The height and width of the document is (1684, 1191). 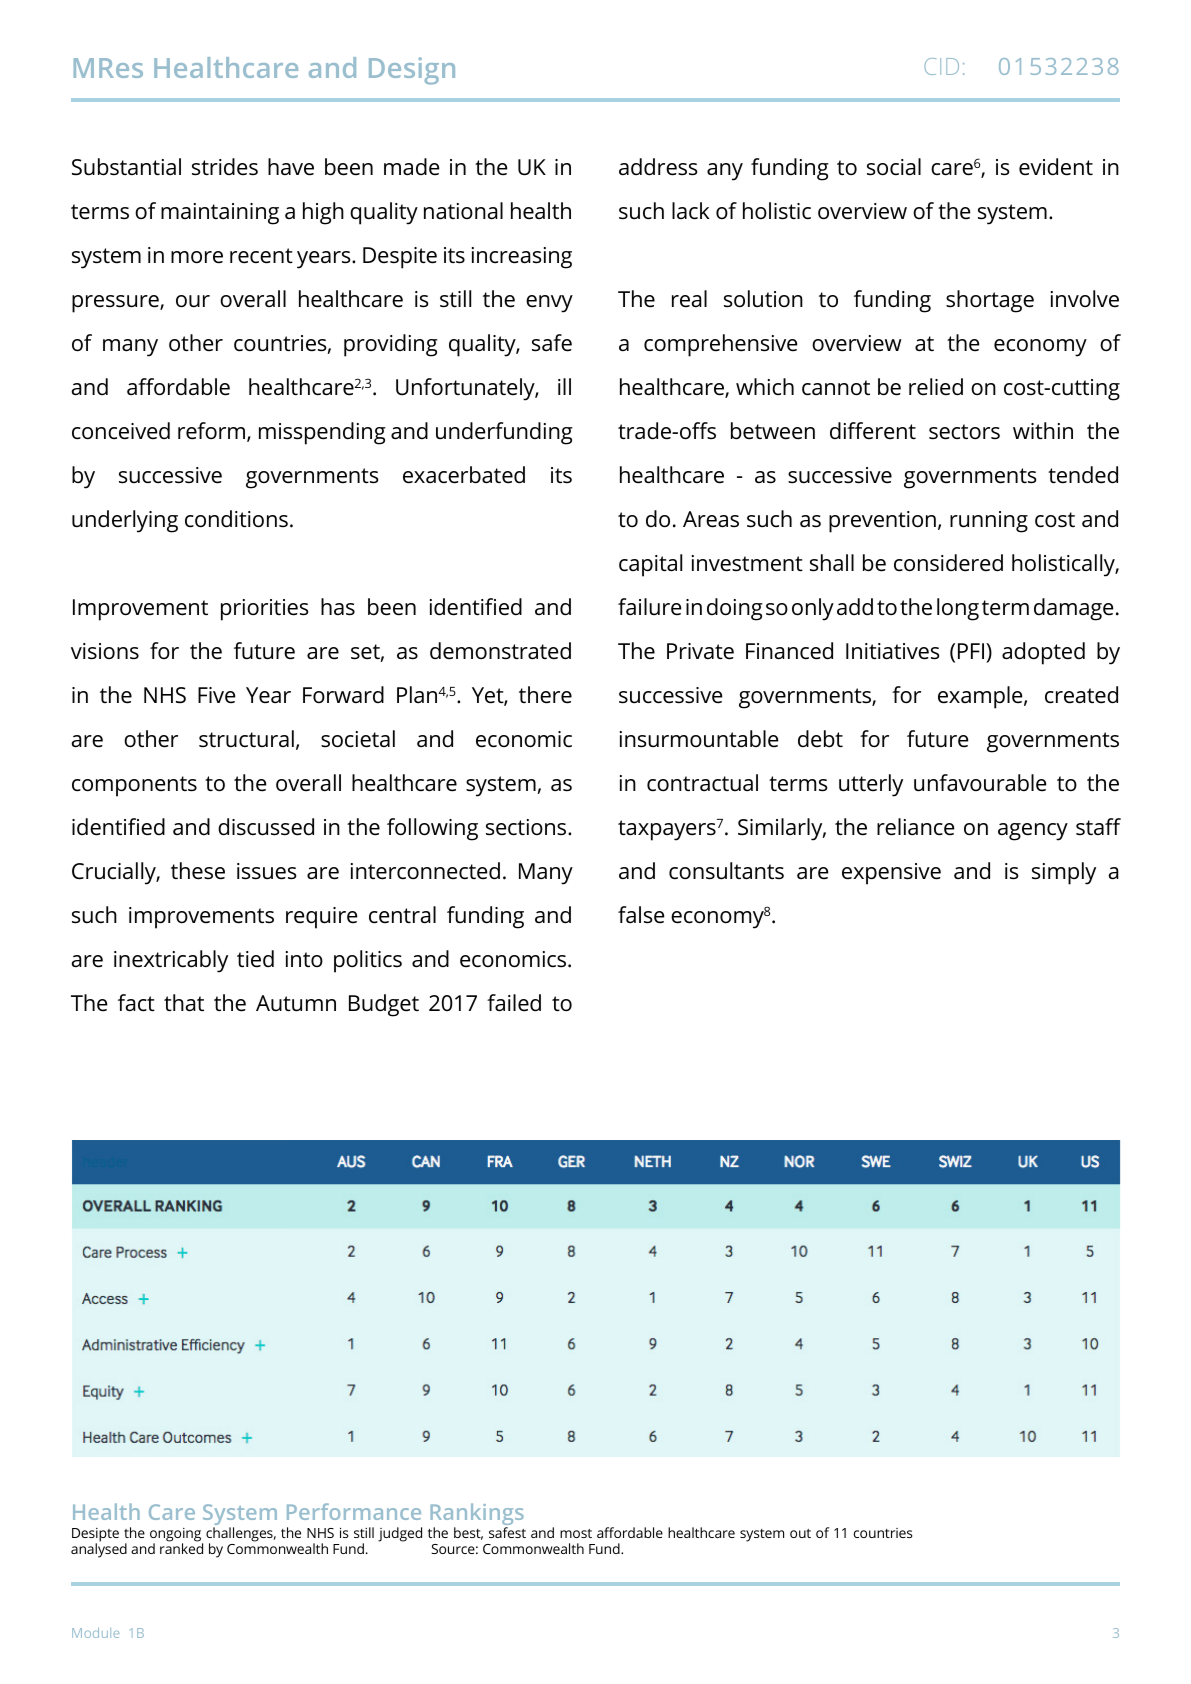 What do you see at coordinates (514, 1003) in the document?
I see `failed` at bounding box center [514, 1003].
